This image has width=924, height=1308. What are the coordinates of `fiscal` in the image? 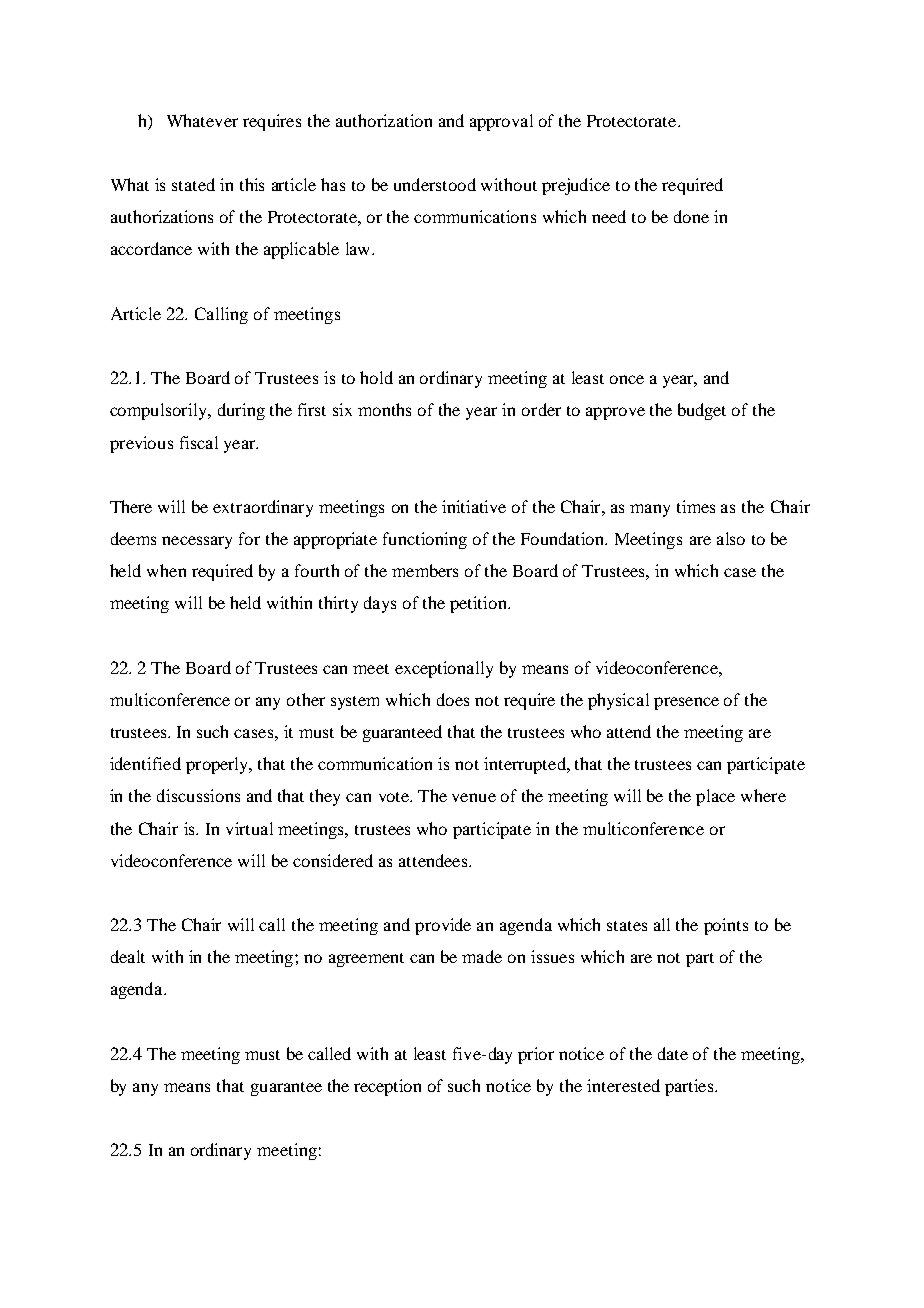 It's located at (199, 442).
